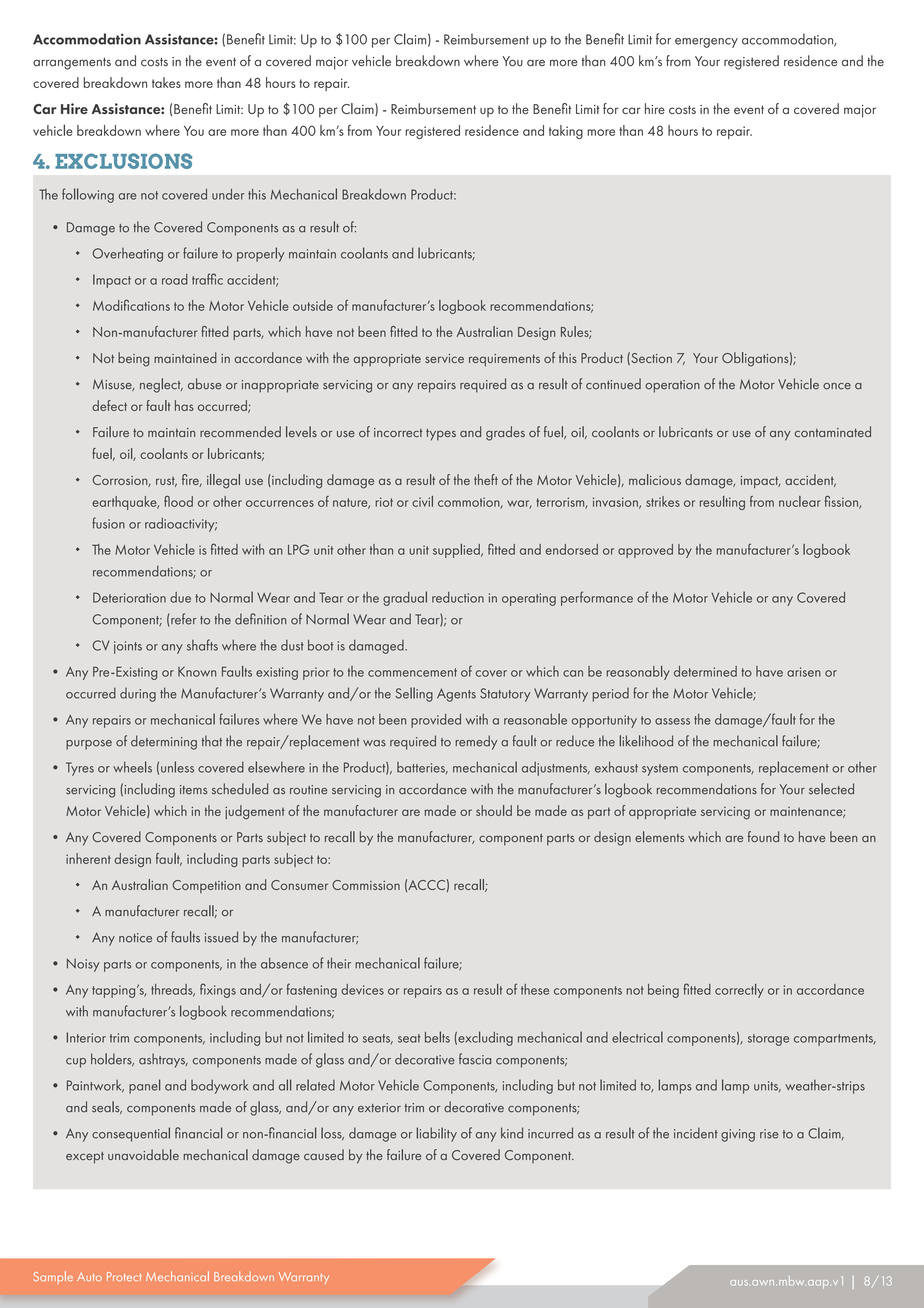 This document has width=924, height=1308. I want to click on Protect, so click(124, 1276).
